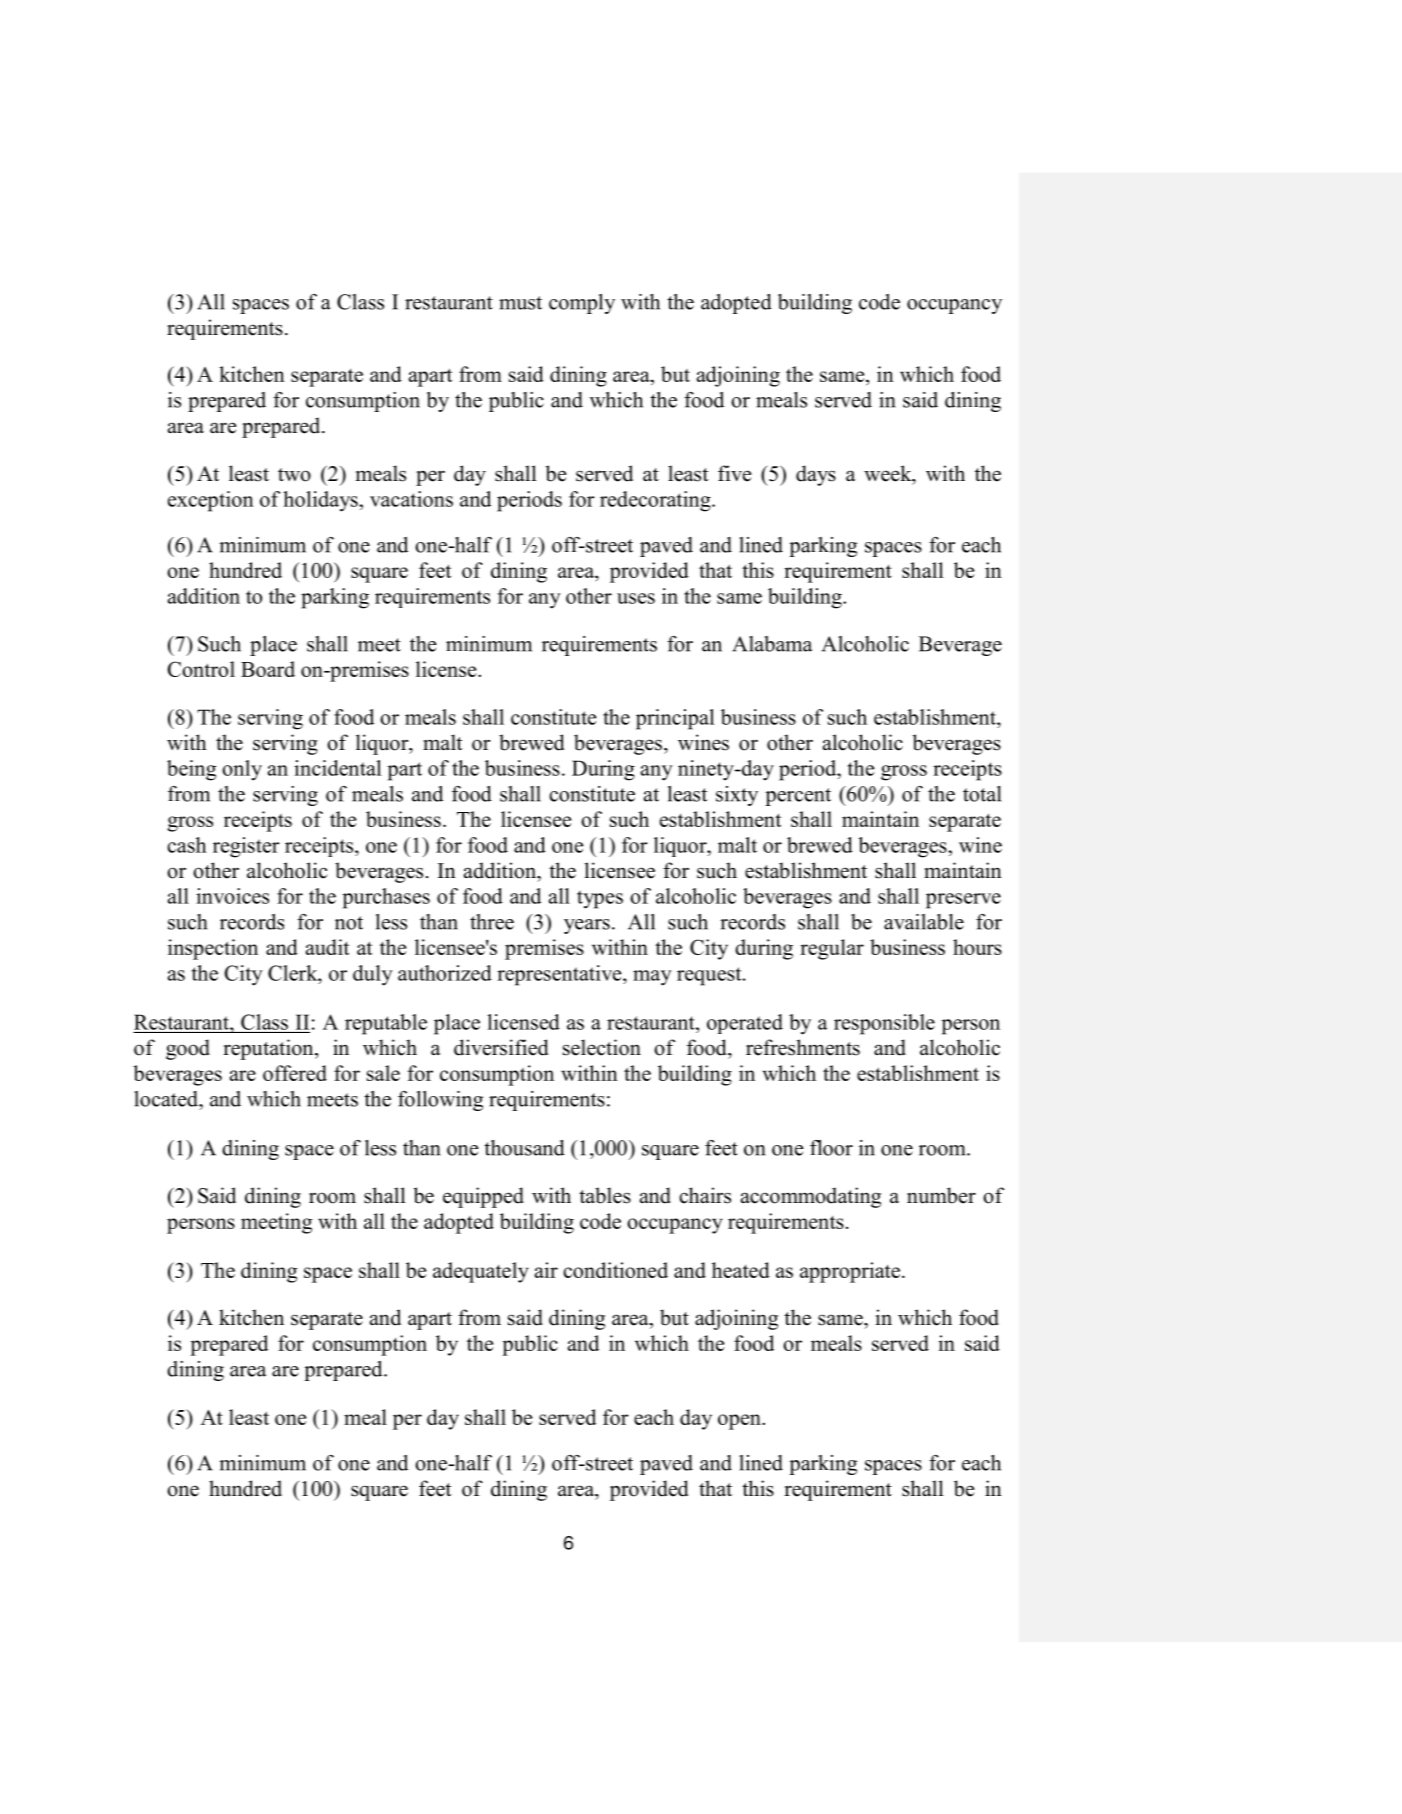 Image resolution: width=1402 pixels, height=1814 pixels. I want to click on five, so click(734, 473).
